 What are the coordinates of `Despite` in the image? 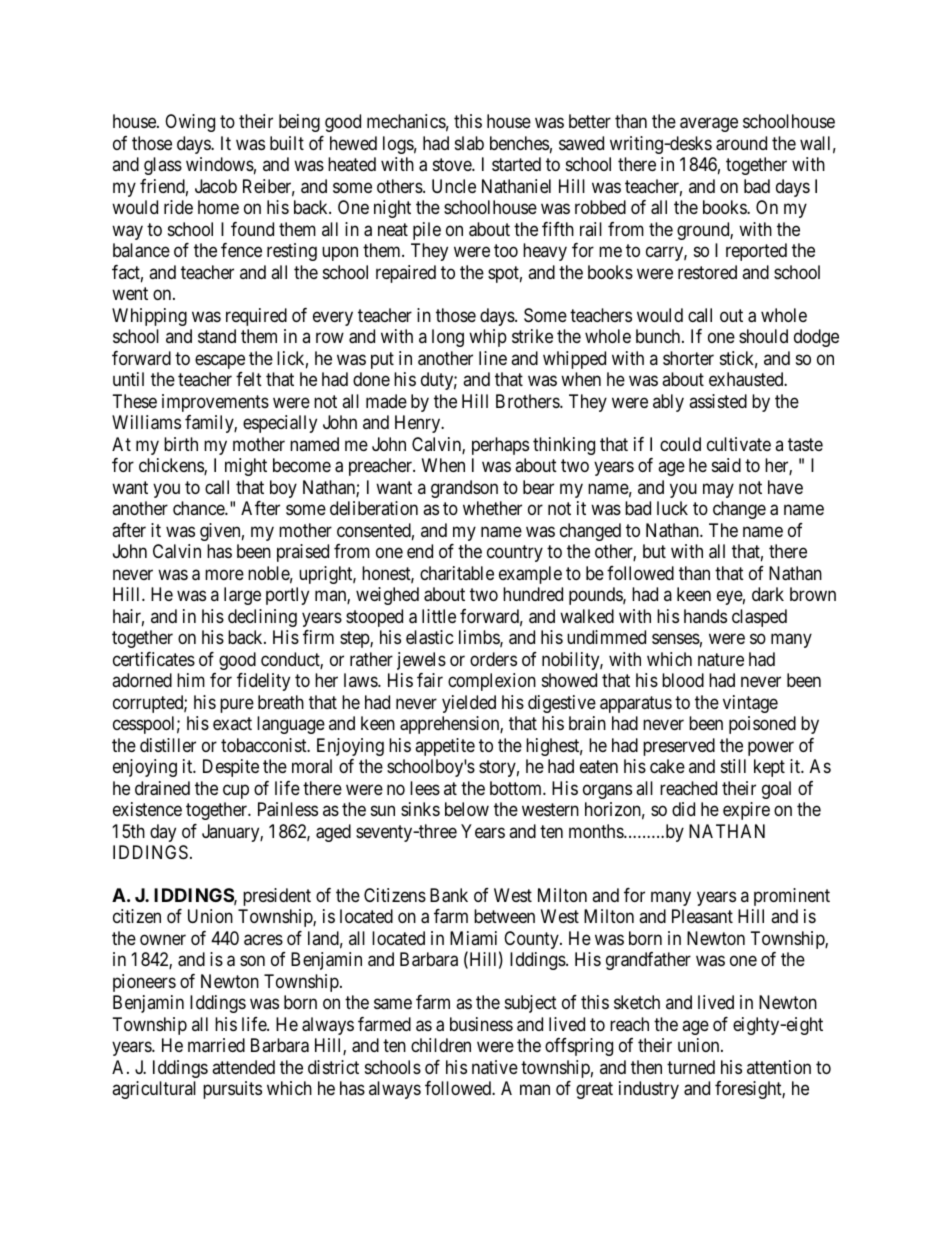 It's located at (231, 768).
